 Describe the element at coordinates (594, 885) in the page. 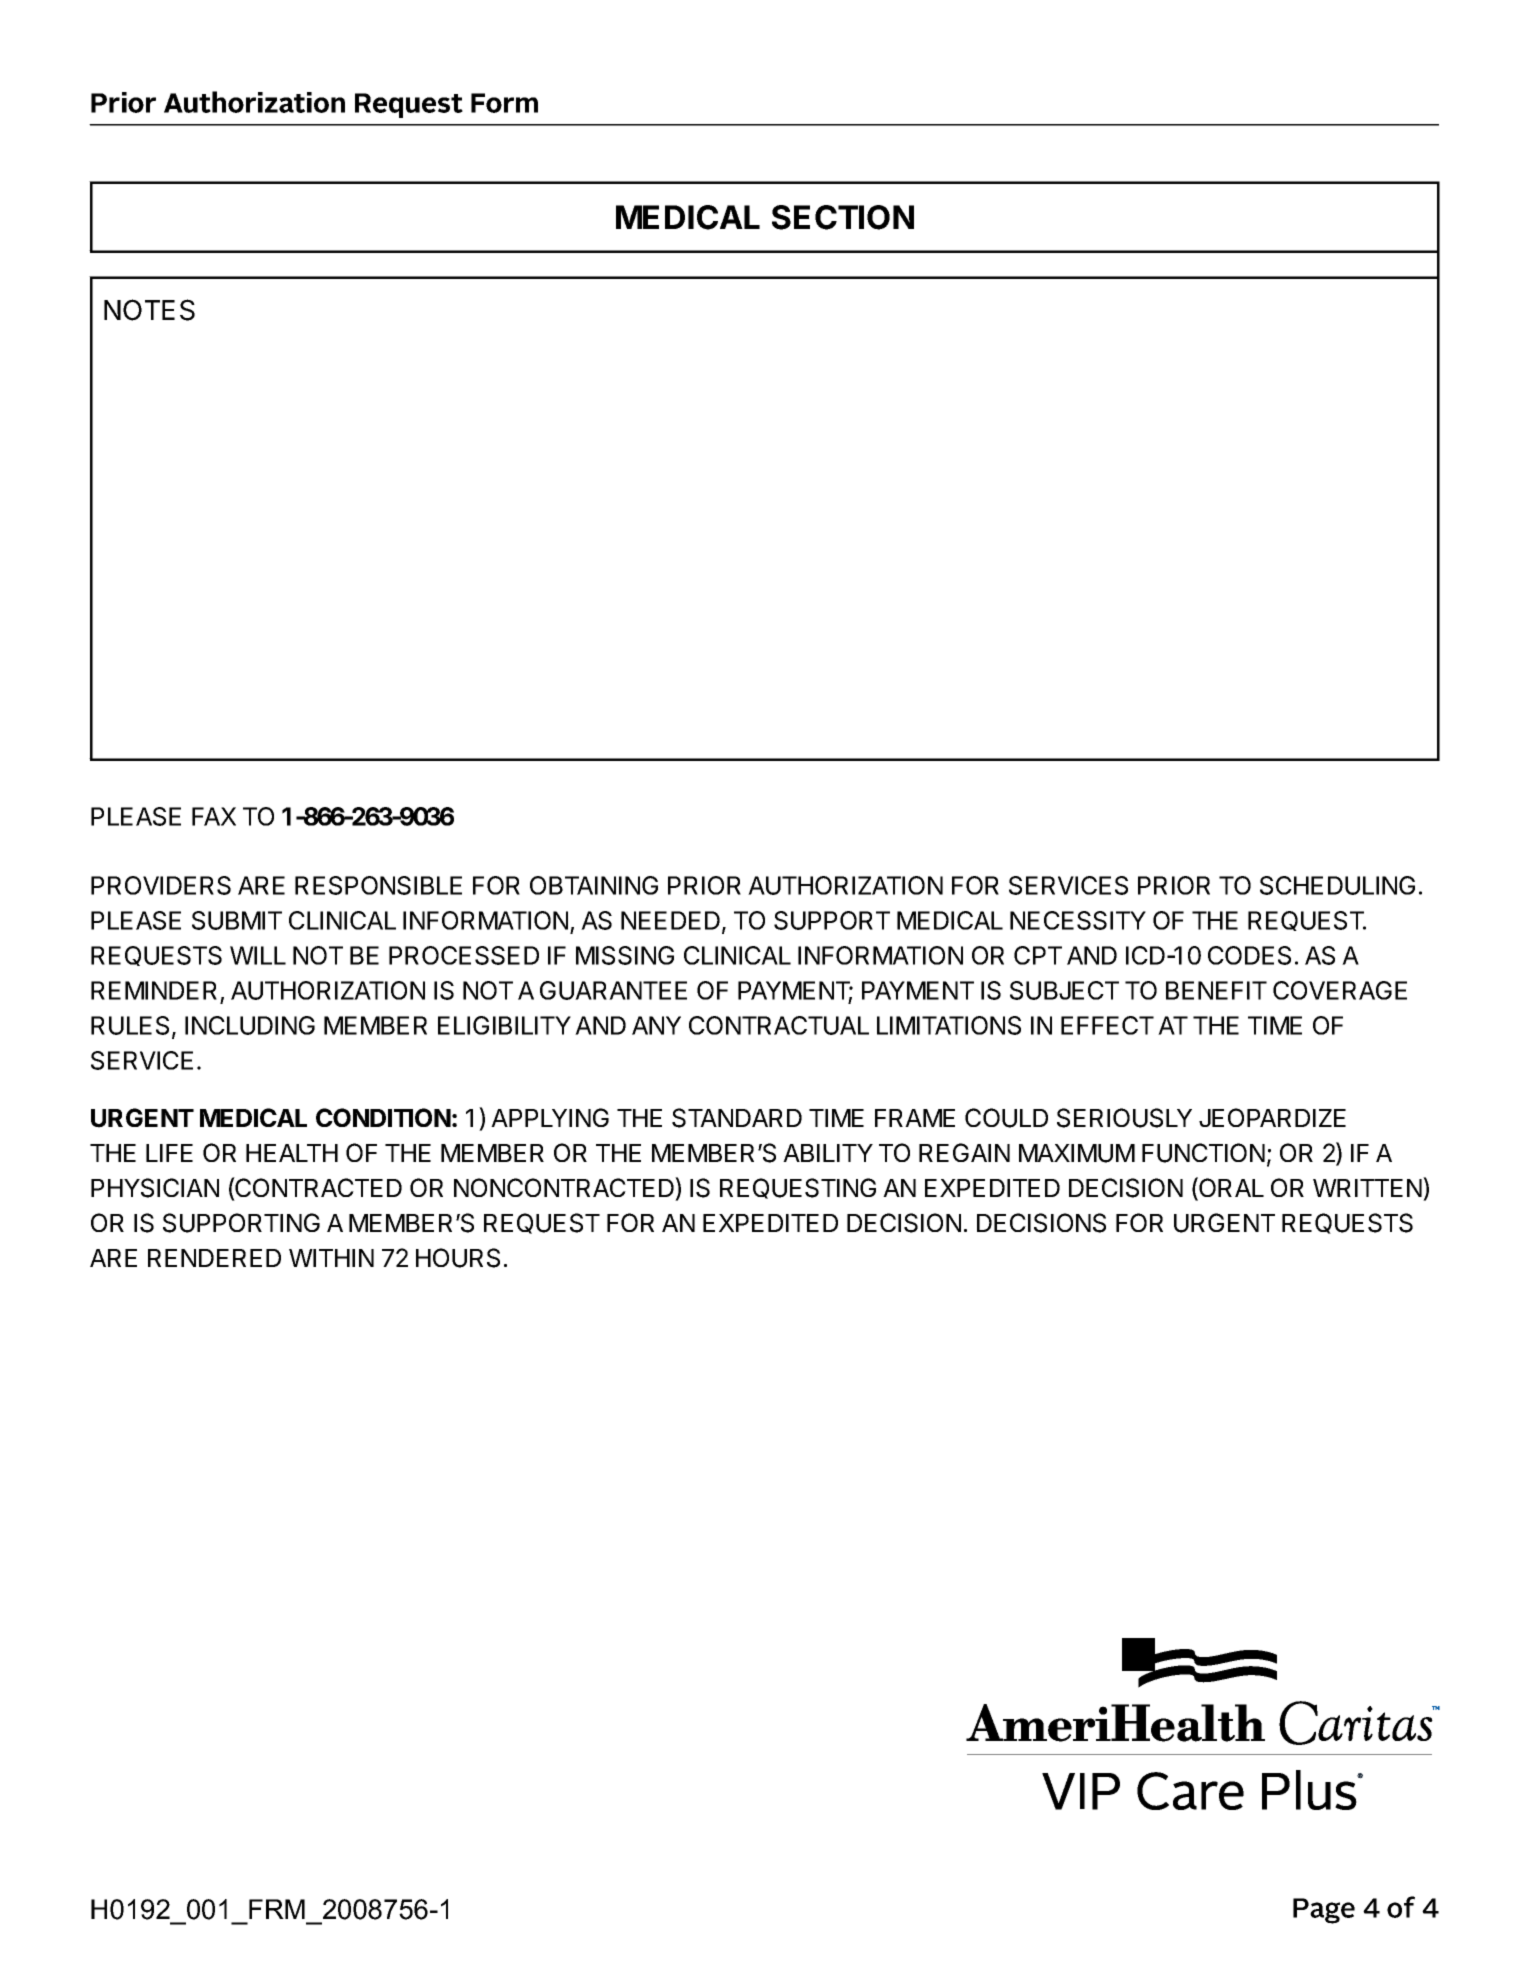

I see `OBTAINING` at that location.
